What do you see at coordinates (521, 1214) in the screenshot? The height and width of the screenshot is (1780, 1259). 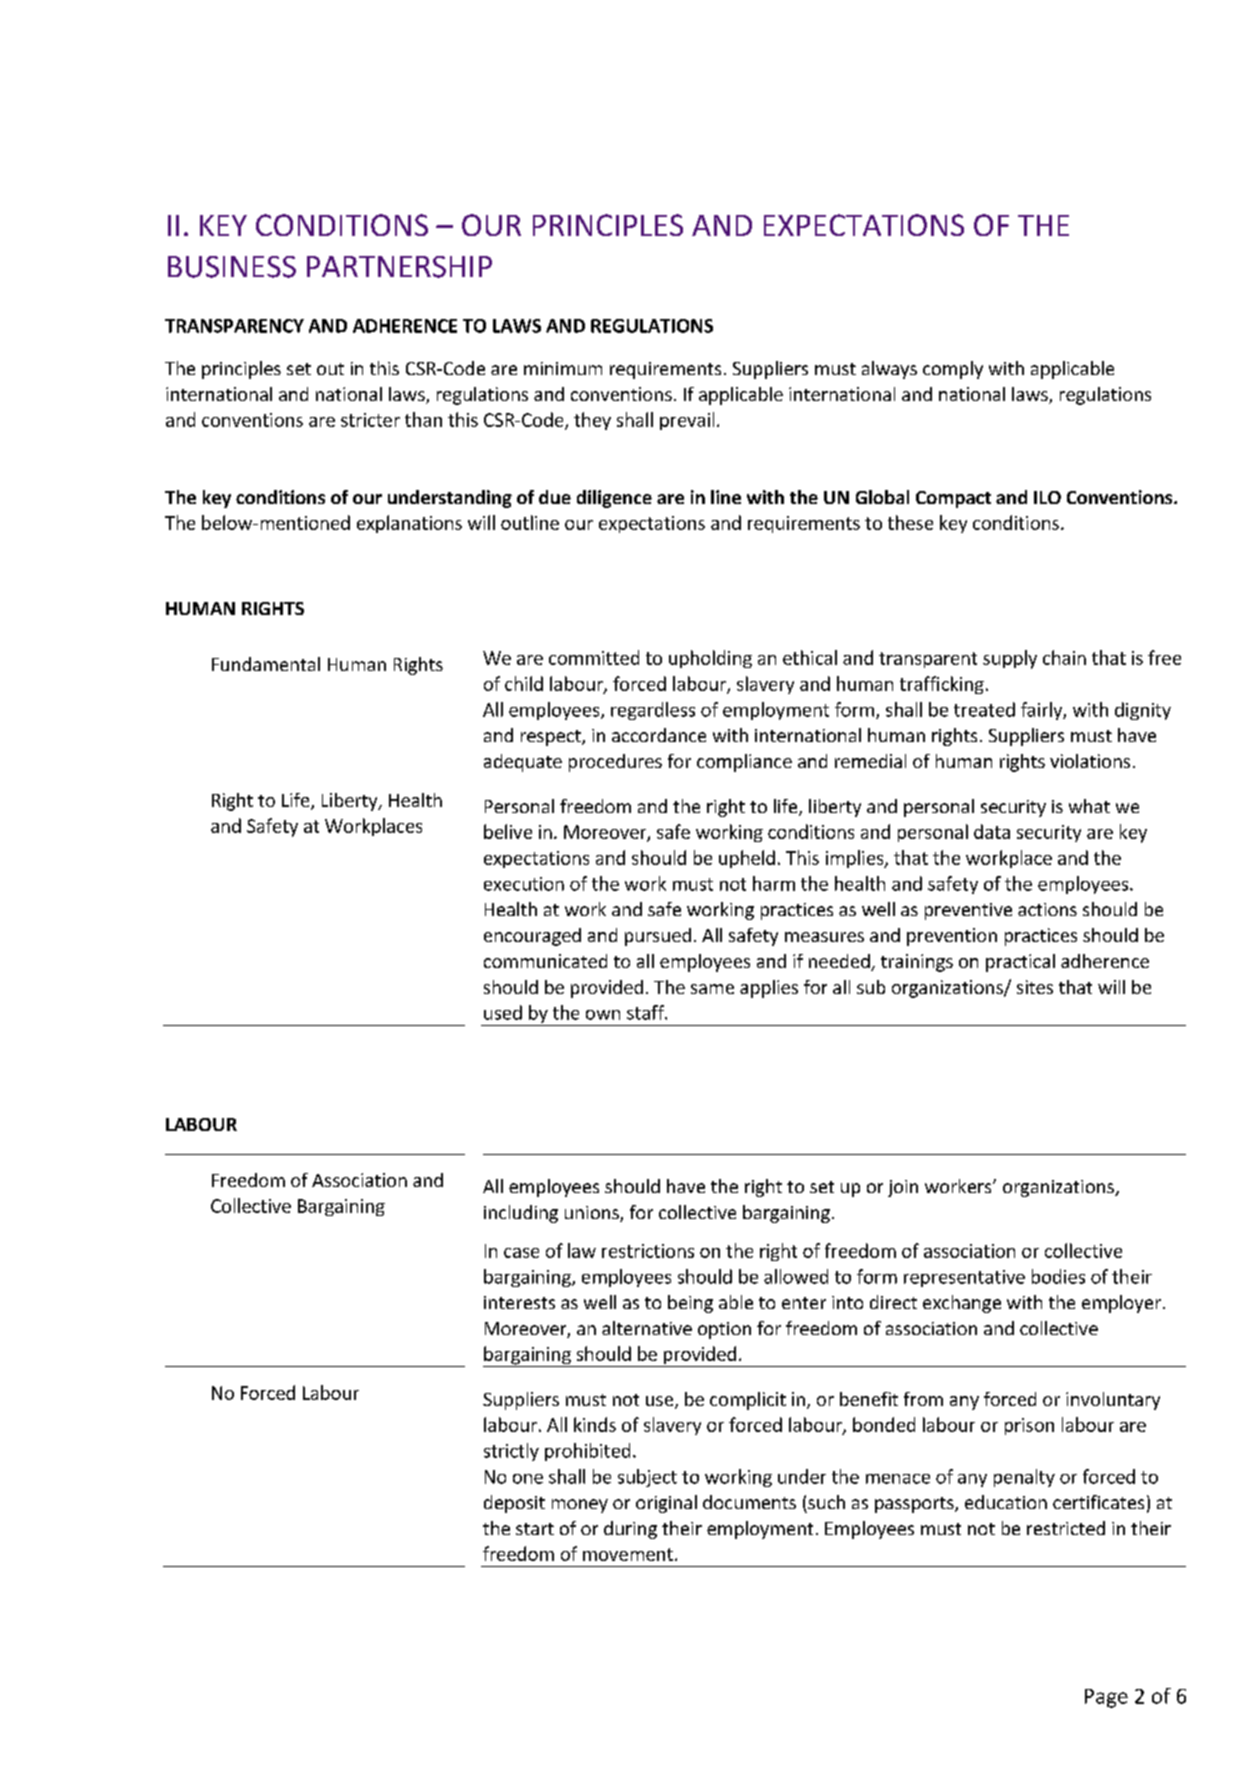 I see `including` at bounding box center [521, 1214].
